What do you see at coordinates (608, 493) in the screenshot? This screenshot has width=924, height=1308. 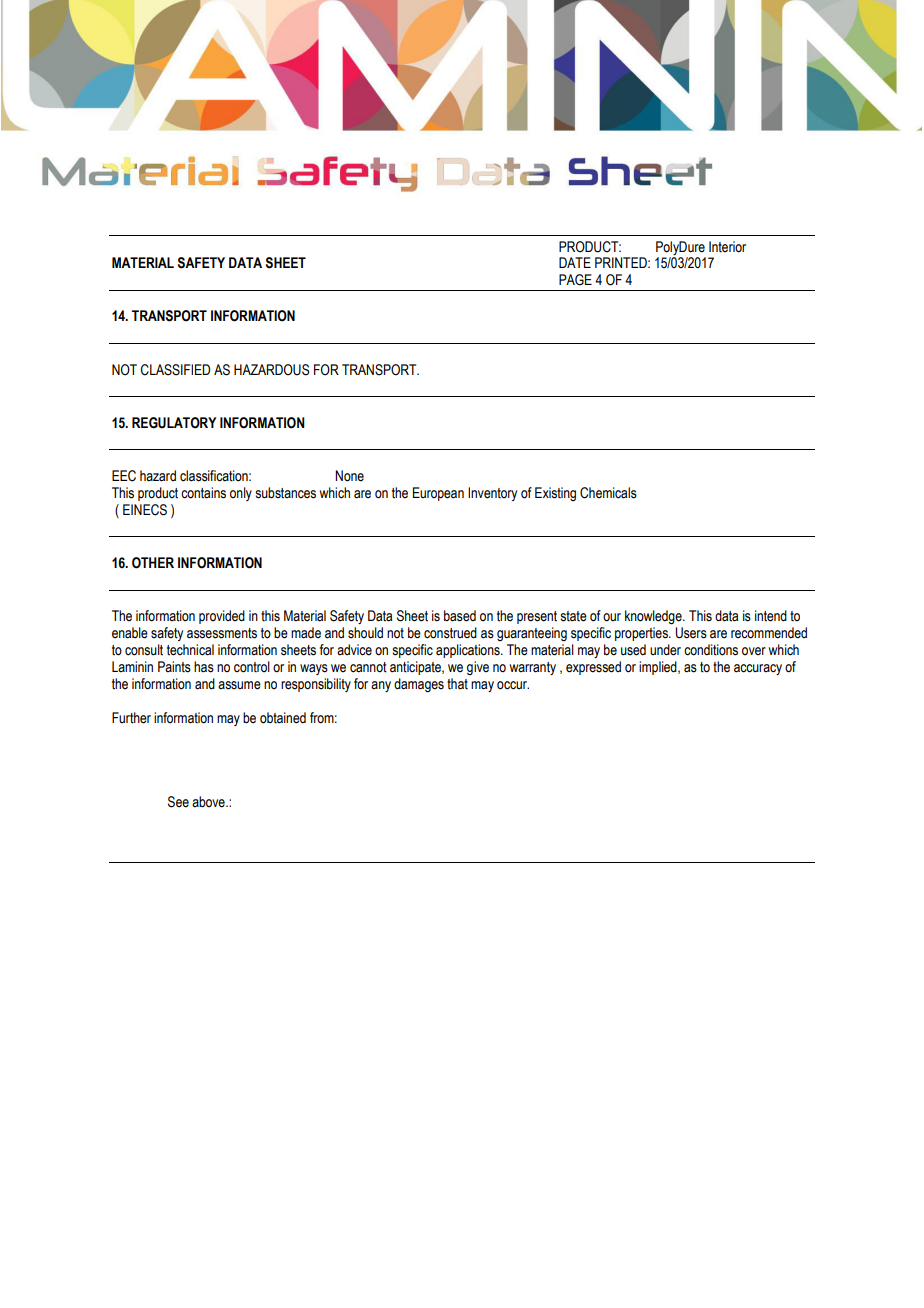 I see `Chemicals` at bounding box center [608, 493].
